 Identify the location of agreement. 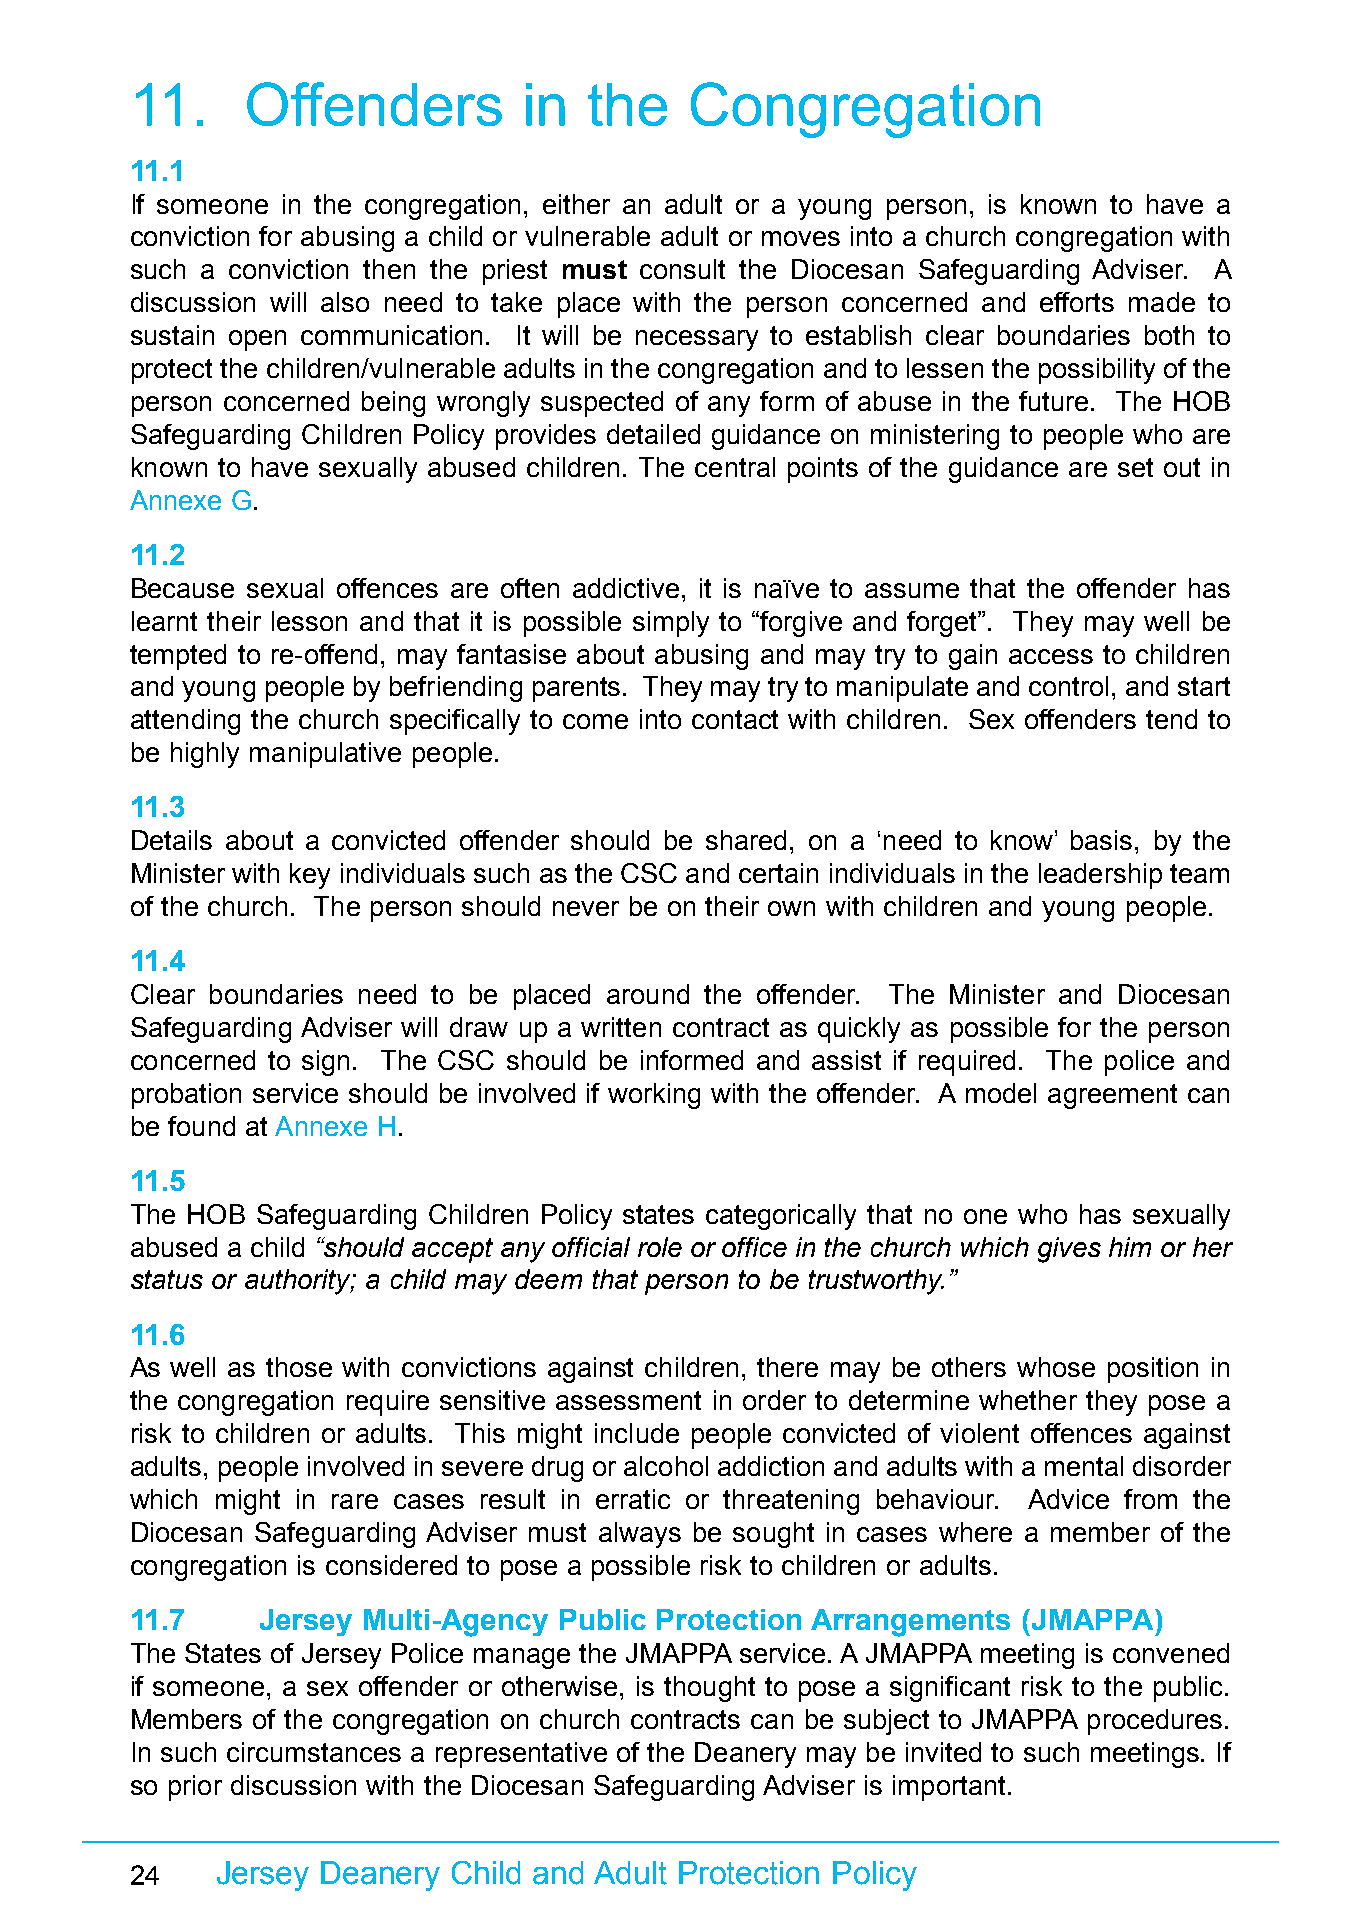
(1112, 1096).
